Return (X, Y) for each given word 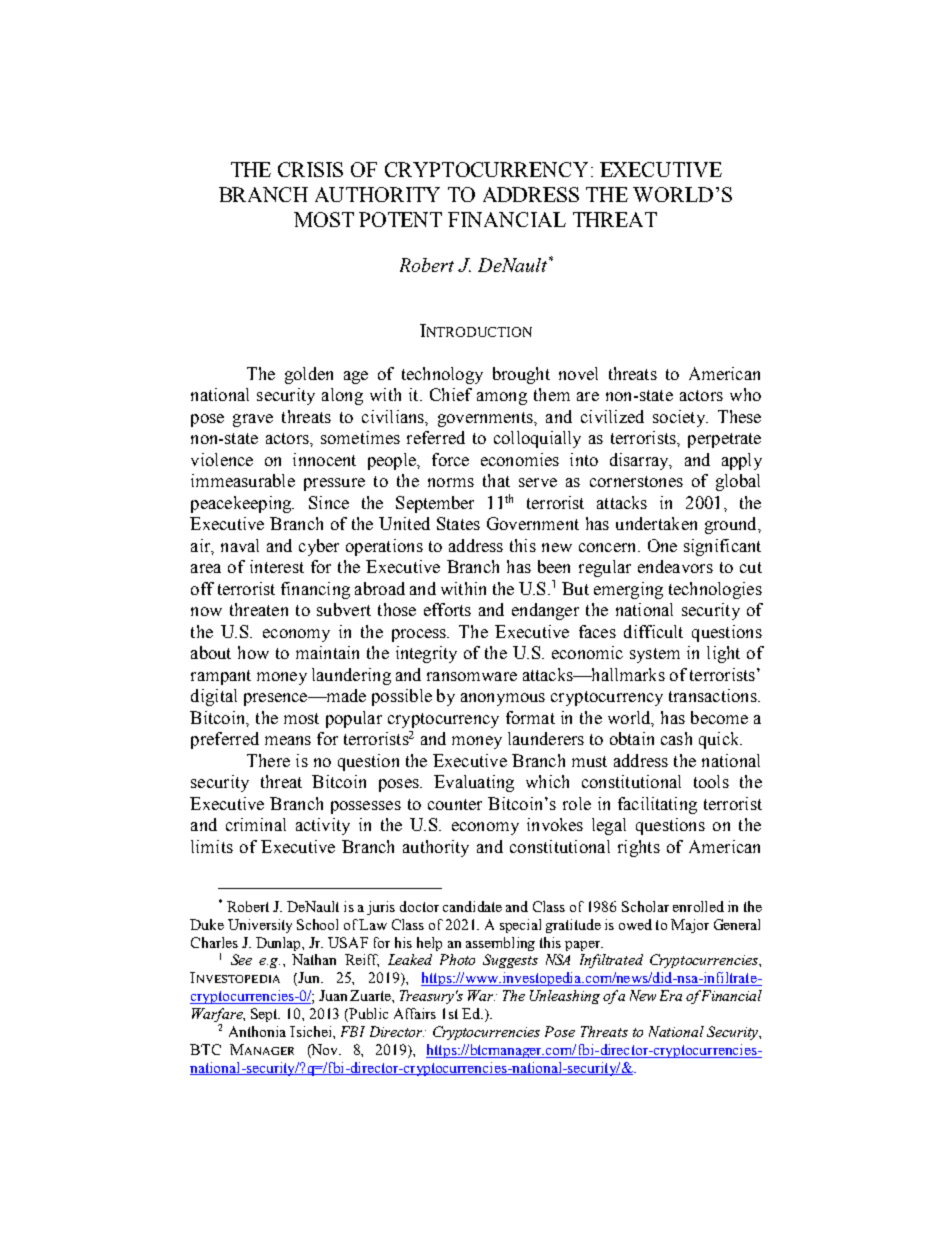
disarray (640, 461)
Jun (310, 977)
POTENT (400, 219)
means (288, 740)
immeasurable (243, 480)
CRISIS (310, 169)
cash (676, 738)
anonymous (503, 699)
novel (578, 373)
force (450, 459)
